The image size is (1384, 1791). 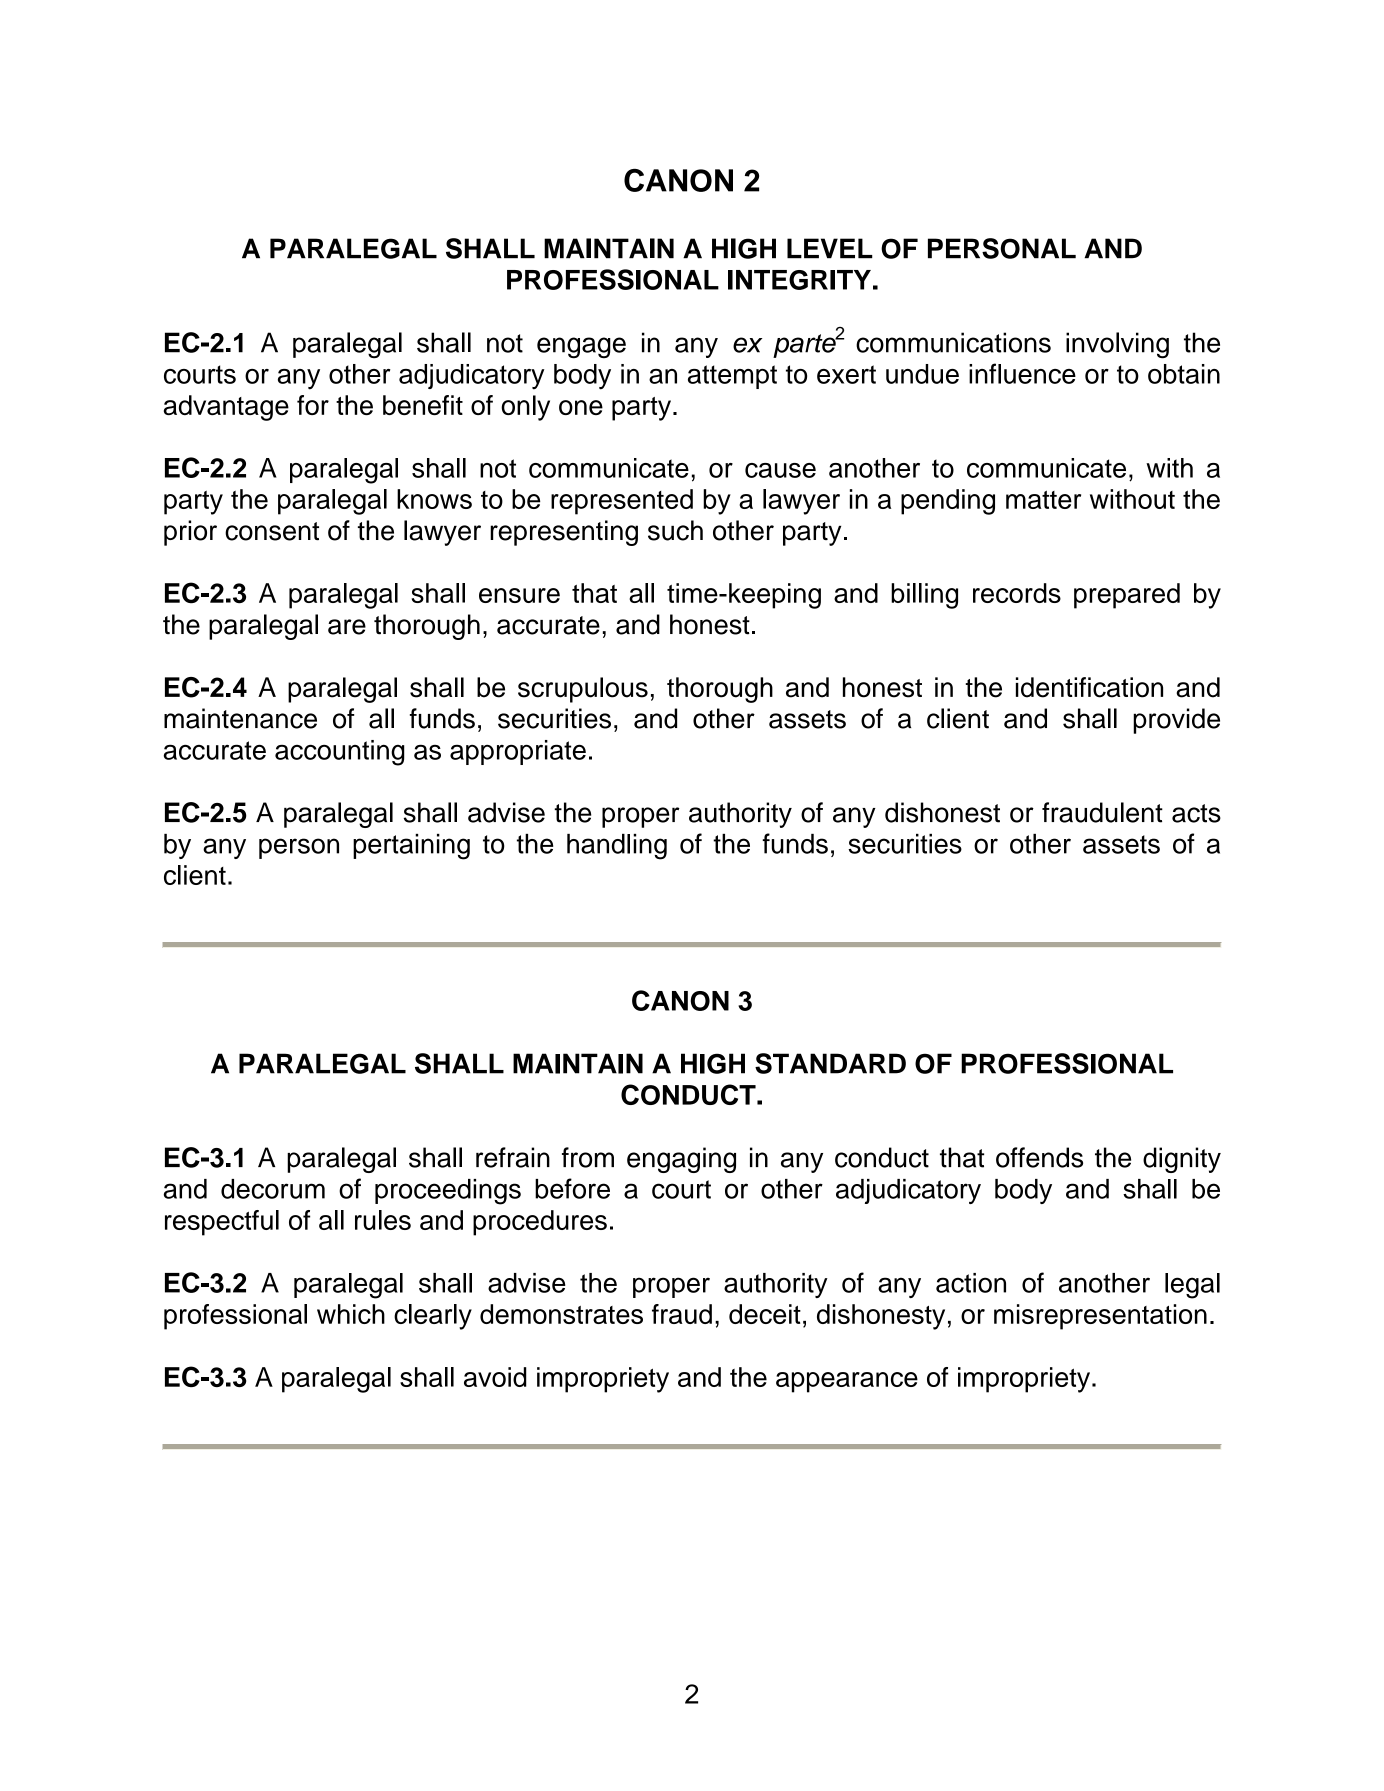 I want to click on pertaining, so click(x=411, y=847).
